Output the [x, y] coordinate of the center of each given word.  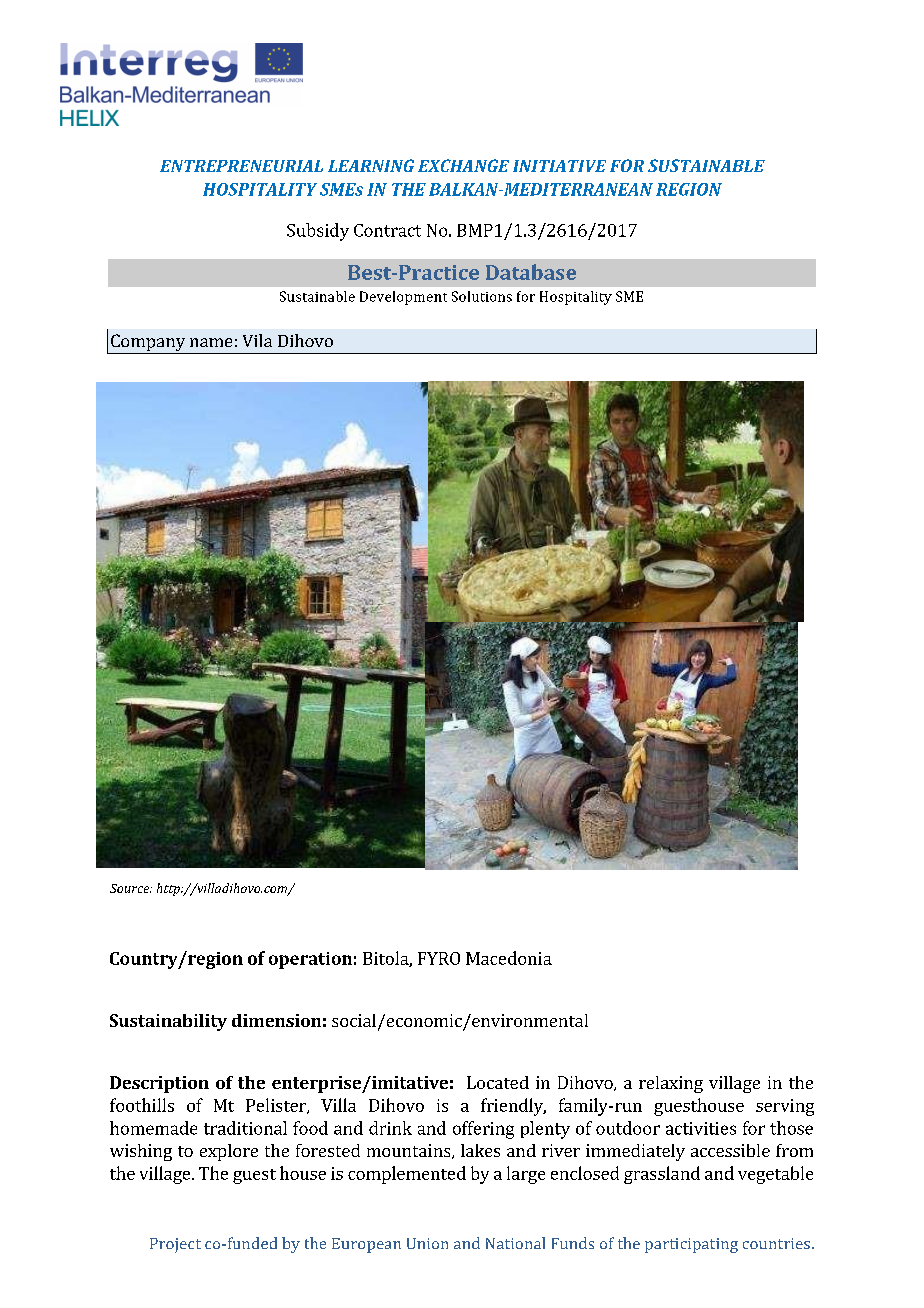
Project [175, 1245]
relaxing [671, 1084]
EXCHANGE [463, 165]
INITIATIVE [559, 166]
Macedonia [509, 958]
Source [130, 888]
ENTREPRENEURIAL [241, 166]
